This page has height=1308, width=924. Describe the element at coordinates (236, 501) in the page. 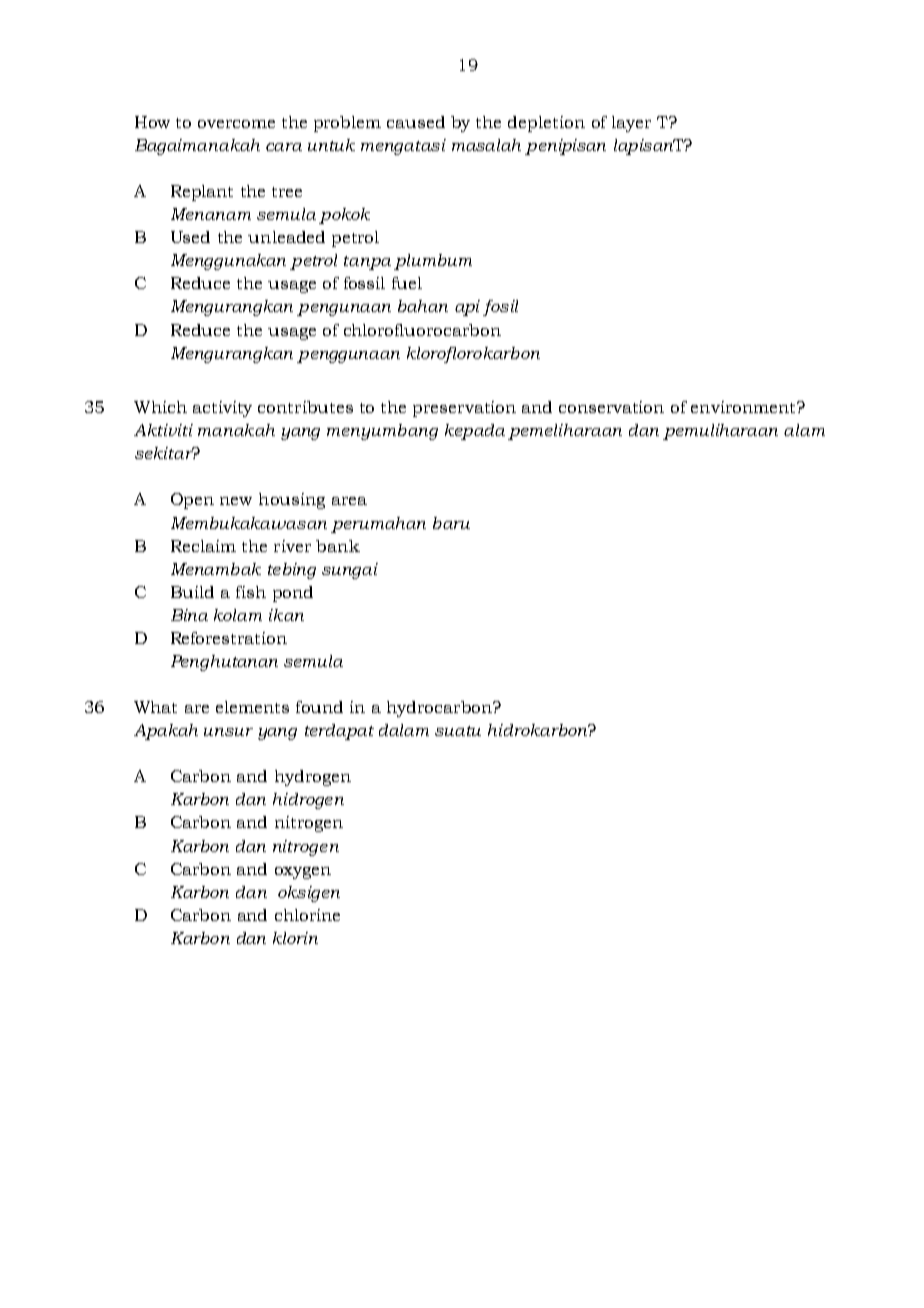

I see `new` at that location.
